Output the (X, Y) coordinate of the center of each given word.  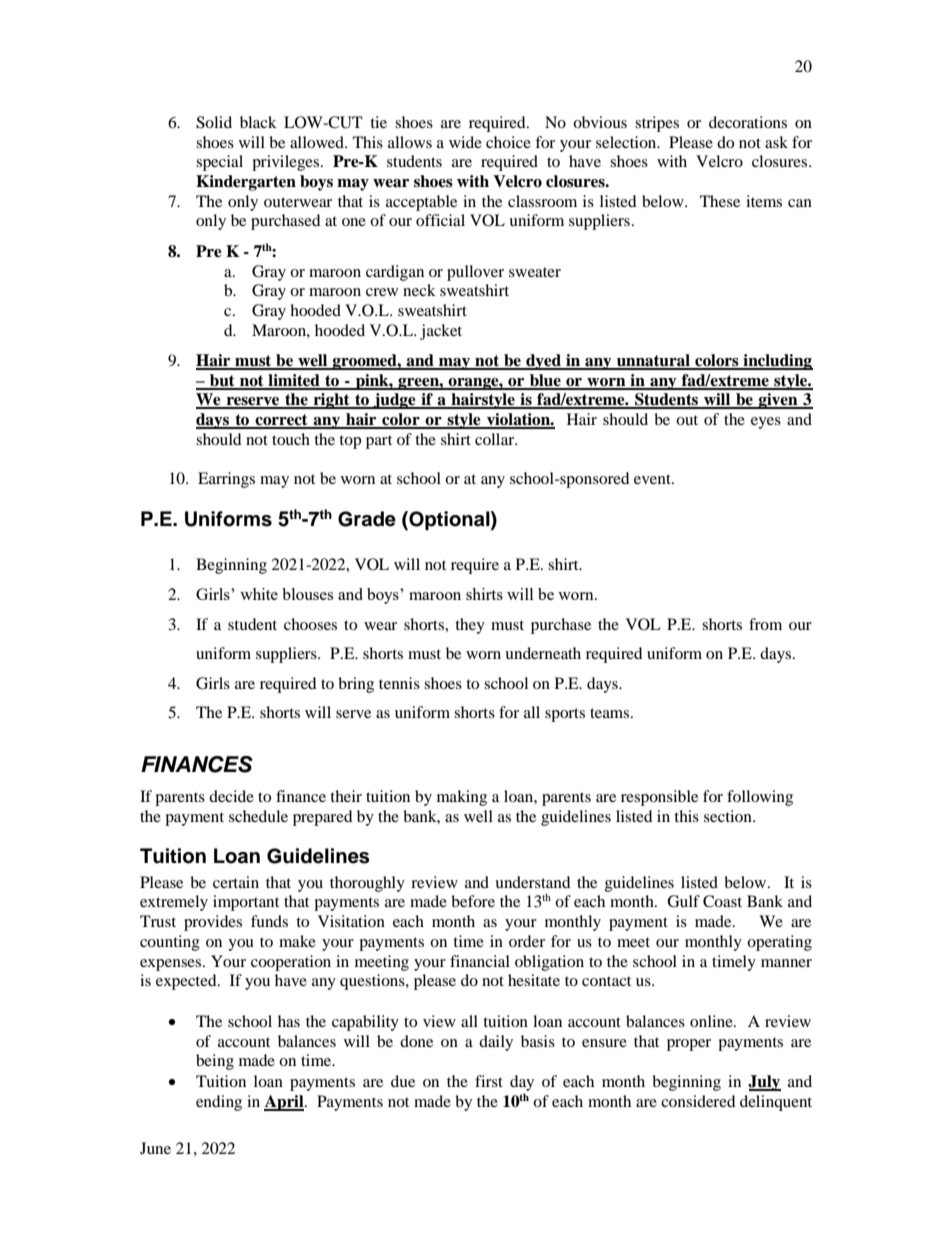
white (259, 594)
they (470, 626)
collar (496, 439)
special (219, 163)
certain (236, 882)
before (473, 901)
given (778, 401)
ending (219, 1103)
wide (465, 142)
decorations (748, 122)
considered (698, 1101)
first (489, 1081)
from (765, 624)
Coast (722, 901)
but (222, 381)
